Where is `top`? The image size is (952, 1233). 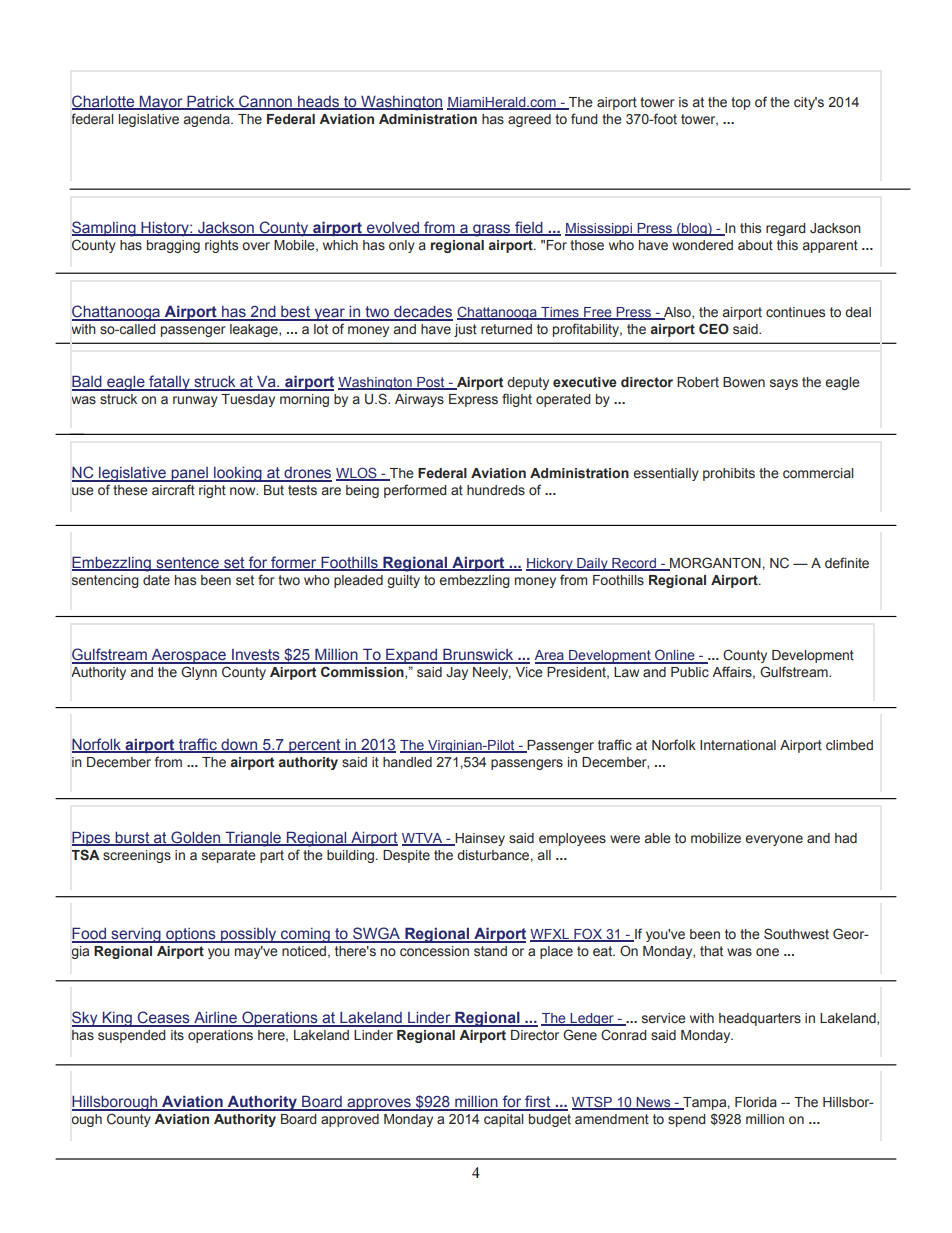 top is located at coordinates (741, 103).
